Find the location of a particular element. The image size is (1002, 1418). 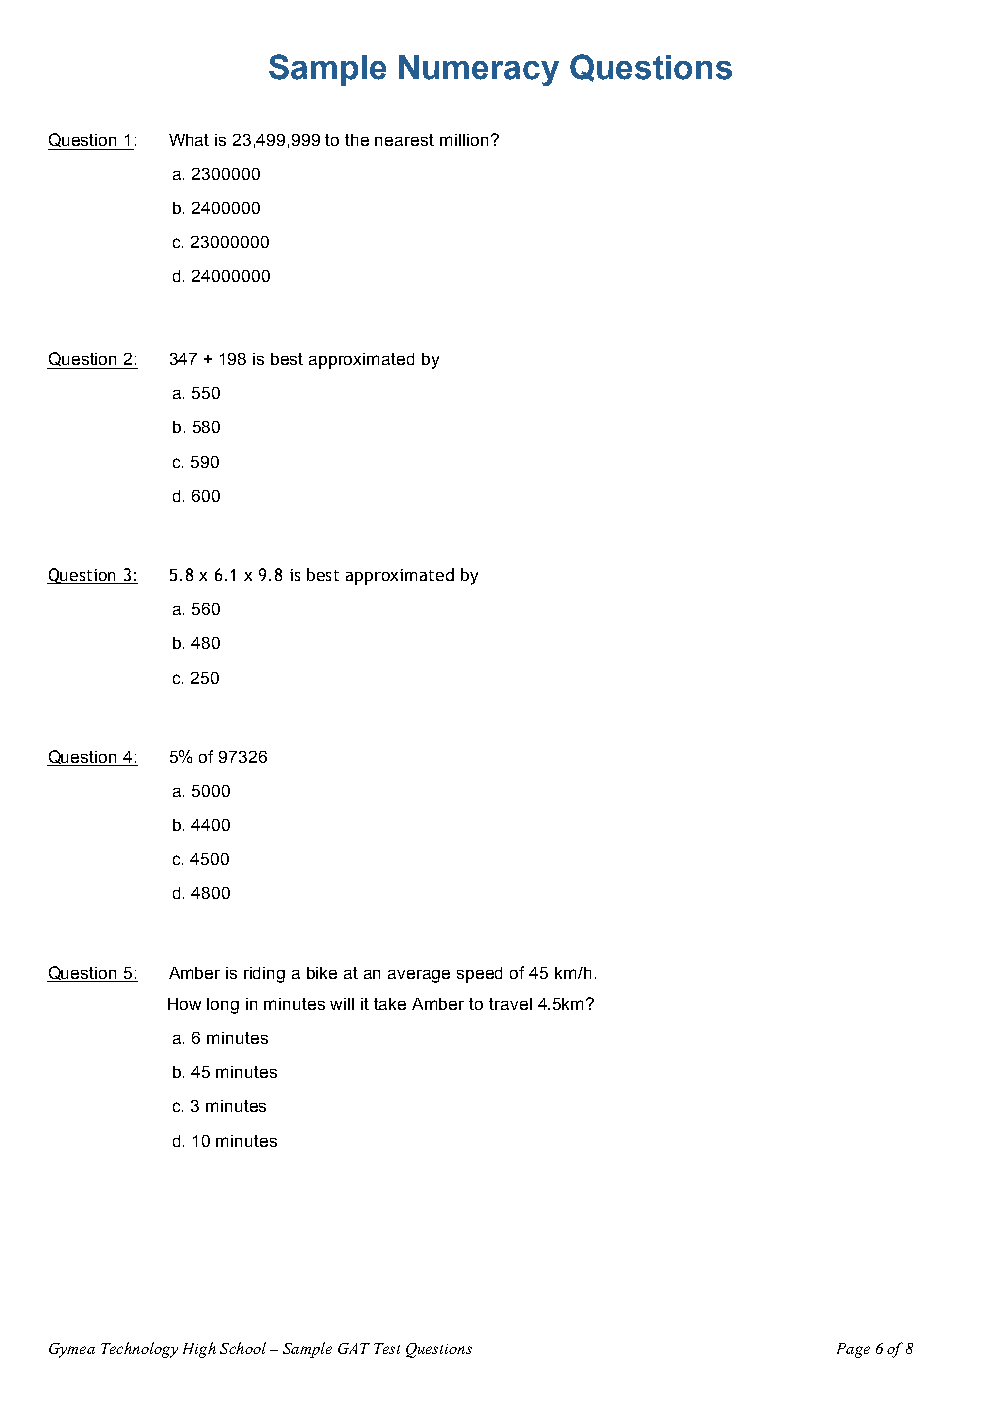

million is located at coordinates (464, 140).
